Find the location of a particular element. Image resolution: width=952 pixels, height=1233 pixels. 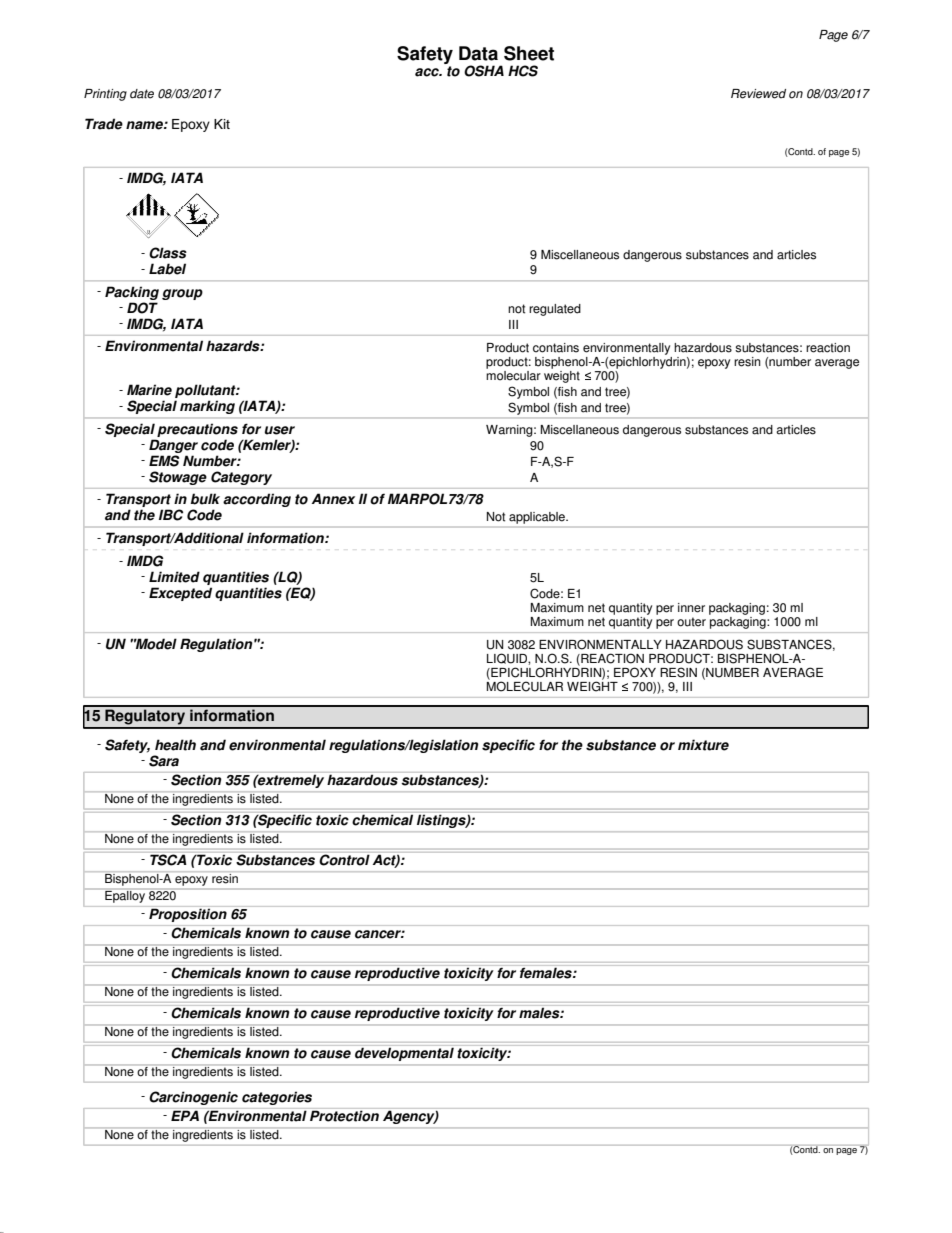

Carcinogenic is located at coordinates (193, 1098).
